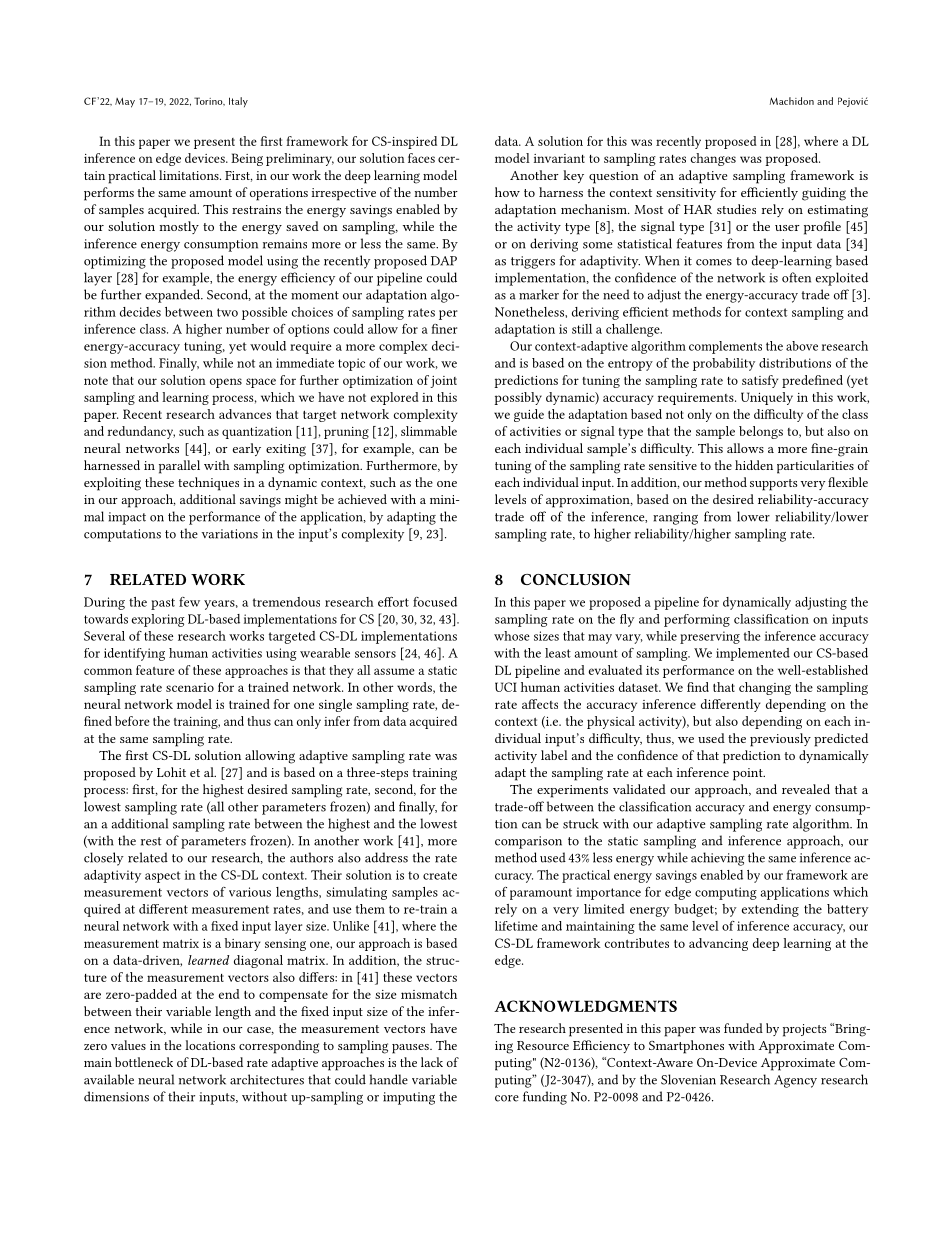 The height and width of the page is (1233, 952). What do you see at coordinates (432, 1062) in the page?
I see `lack` at bounding box center [432, 1062].
